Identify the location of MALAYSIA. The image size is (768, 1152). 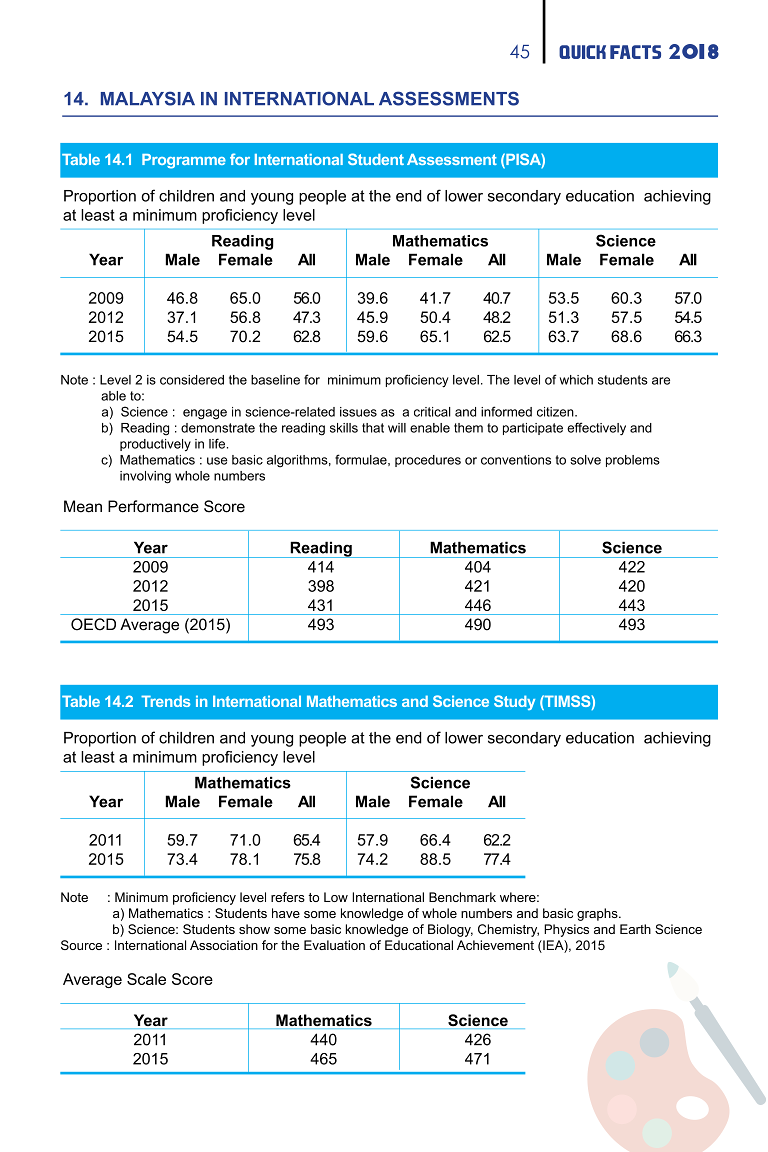
(148, 98).
